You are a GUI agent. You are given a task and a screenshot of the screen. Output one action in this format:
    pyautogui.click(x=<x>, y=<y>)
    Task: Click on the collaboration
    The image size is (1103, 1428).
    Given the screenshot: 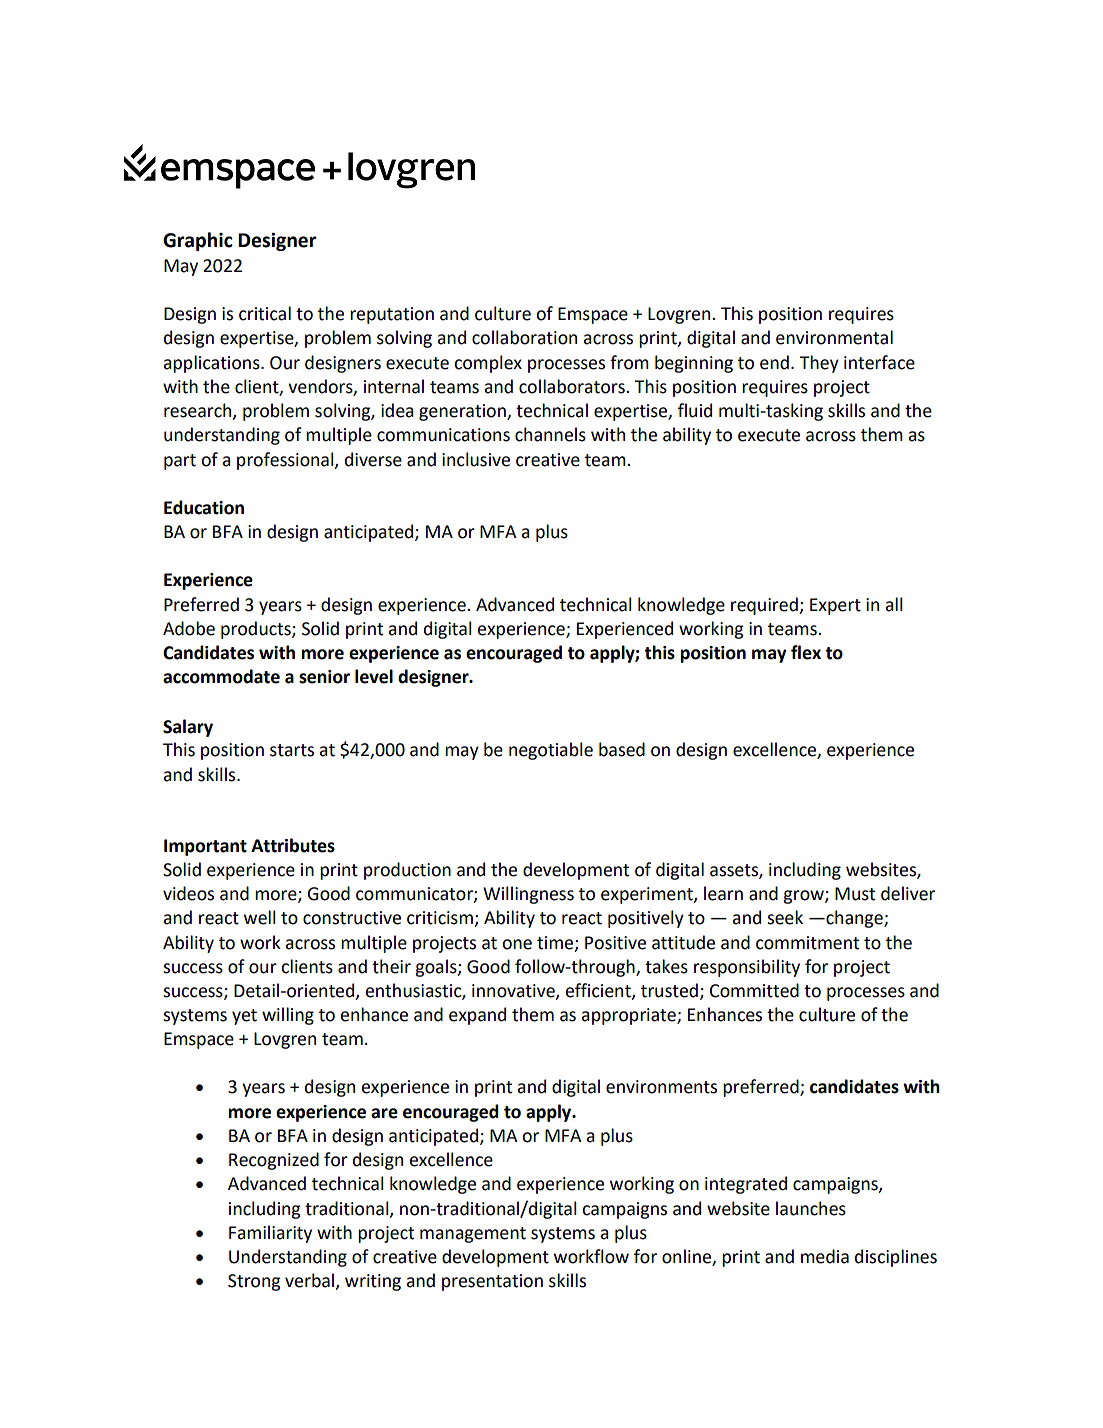 What is the action you would take?
    pyautogui.click(x=524, y=337)
